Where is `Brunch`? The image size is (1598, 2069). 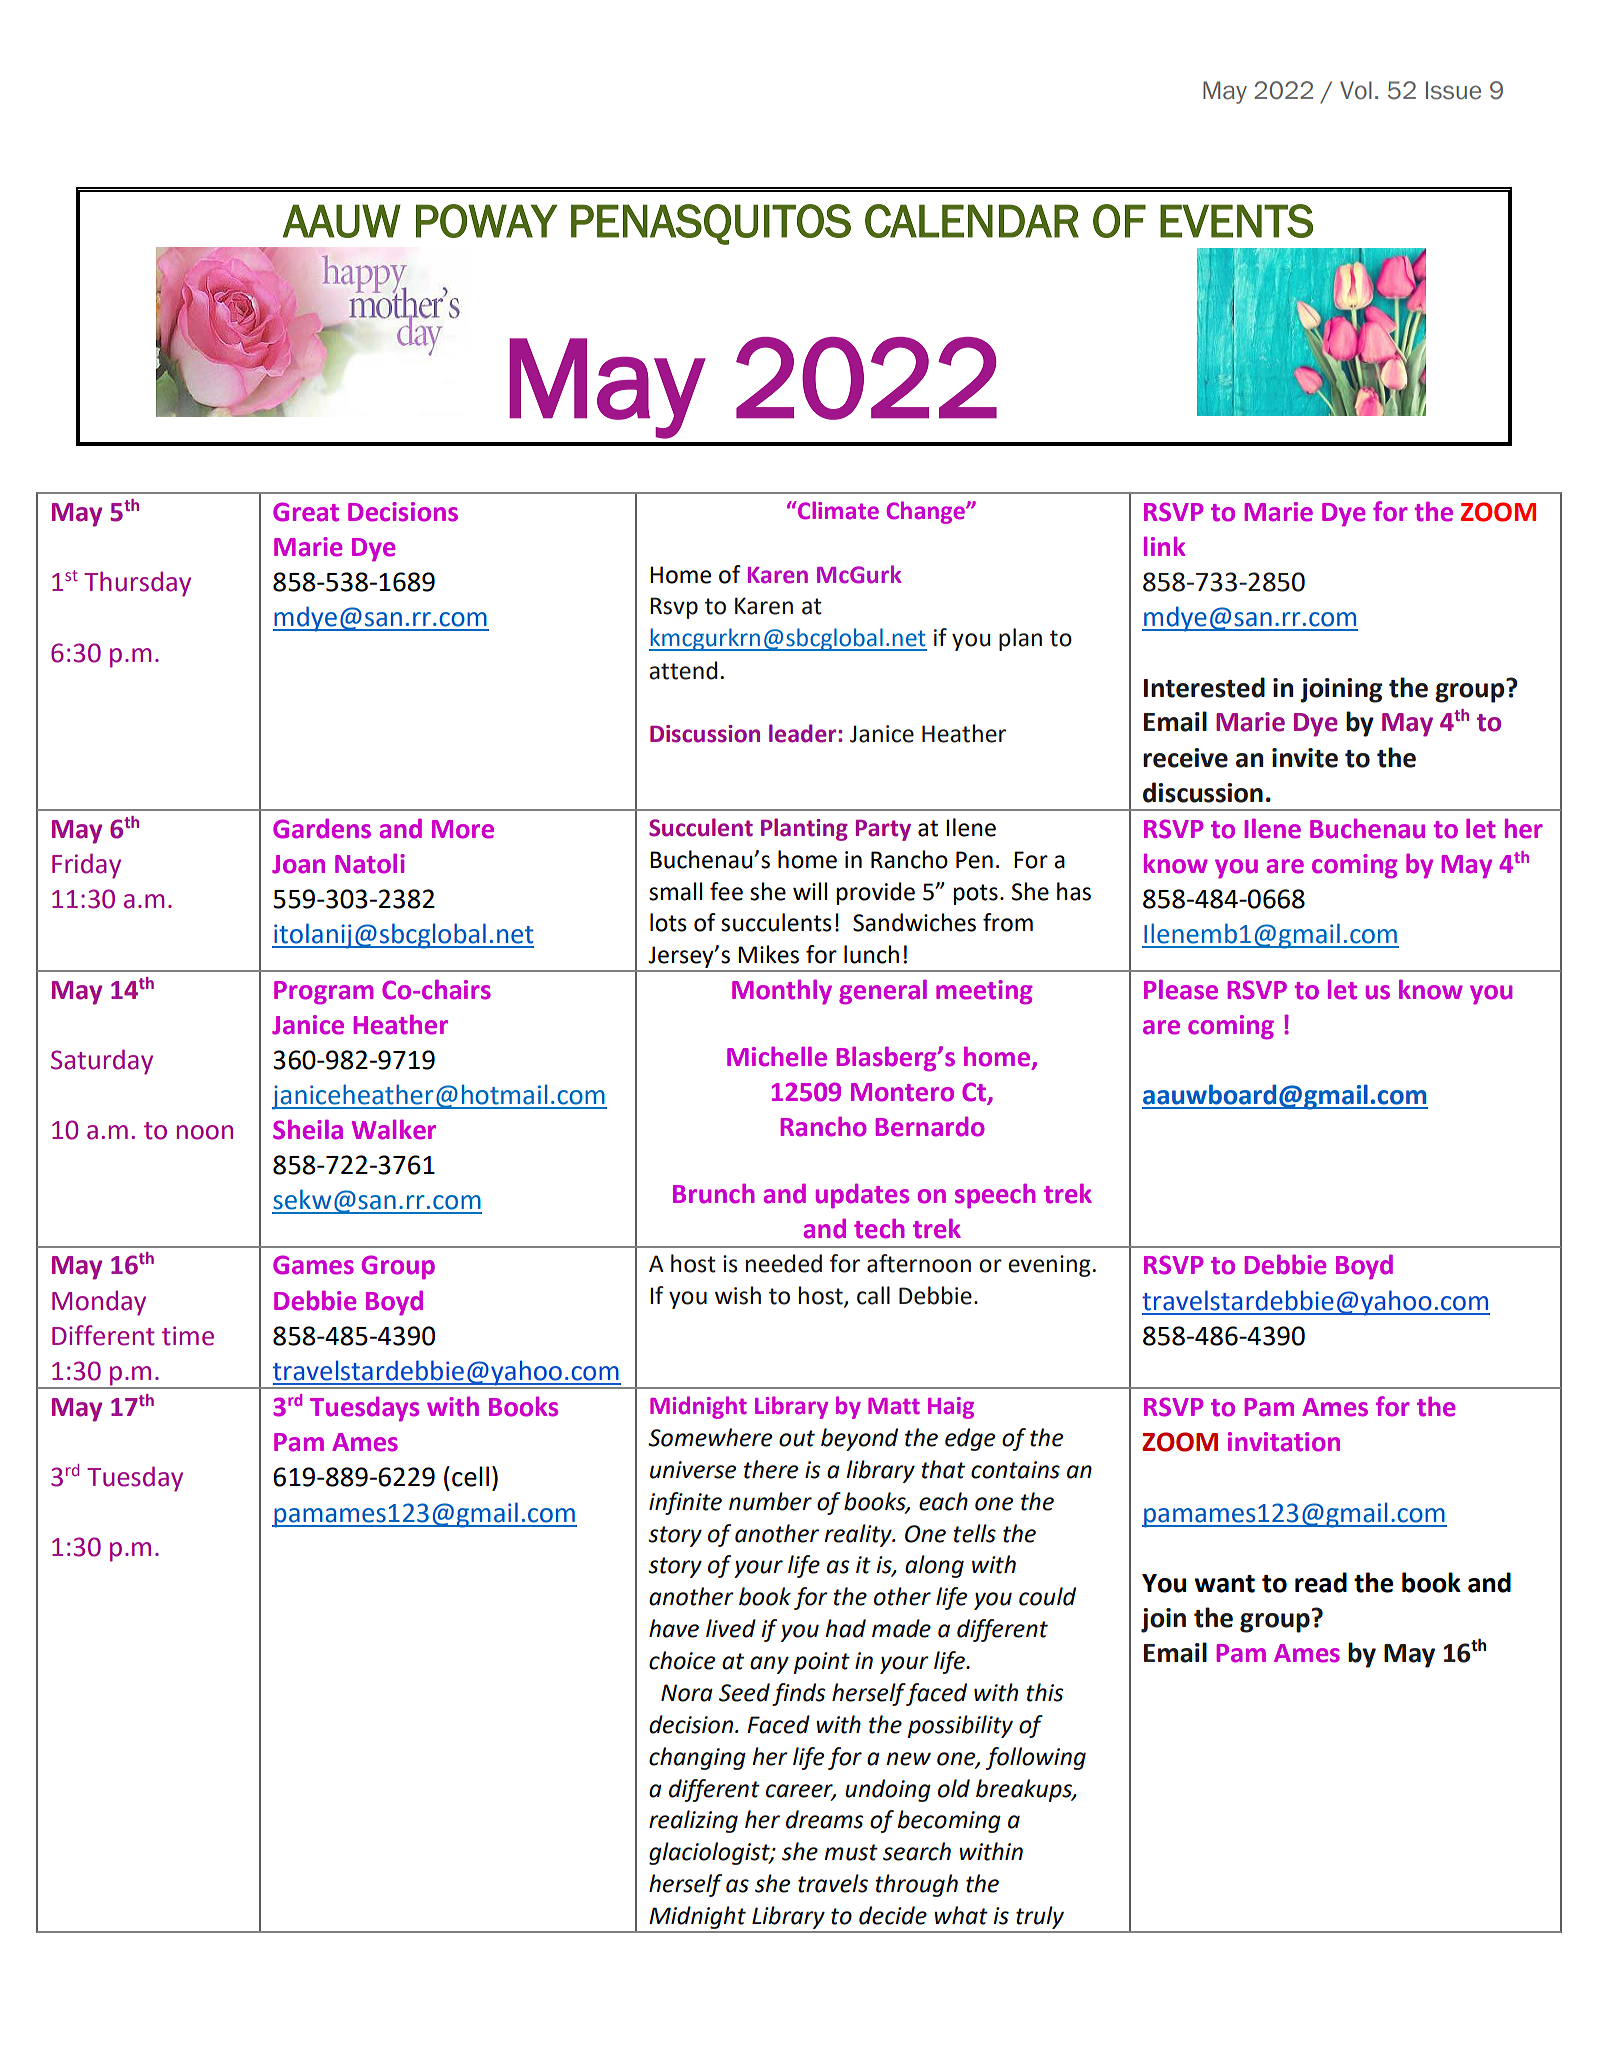 Brunch is located at coordinates (714, 1194).
